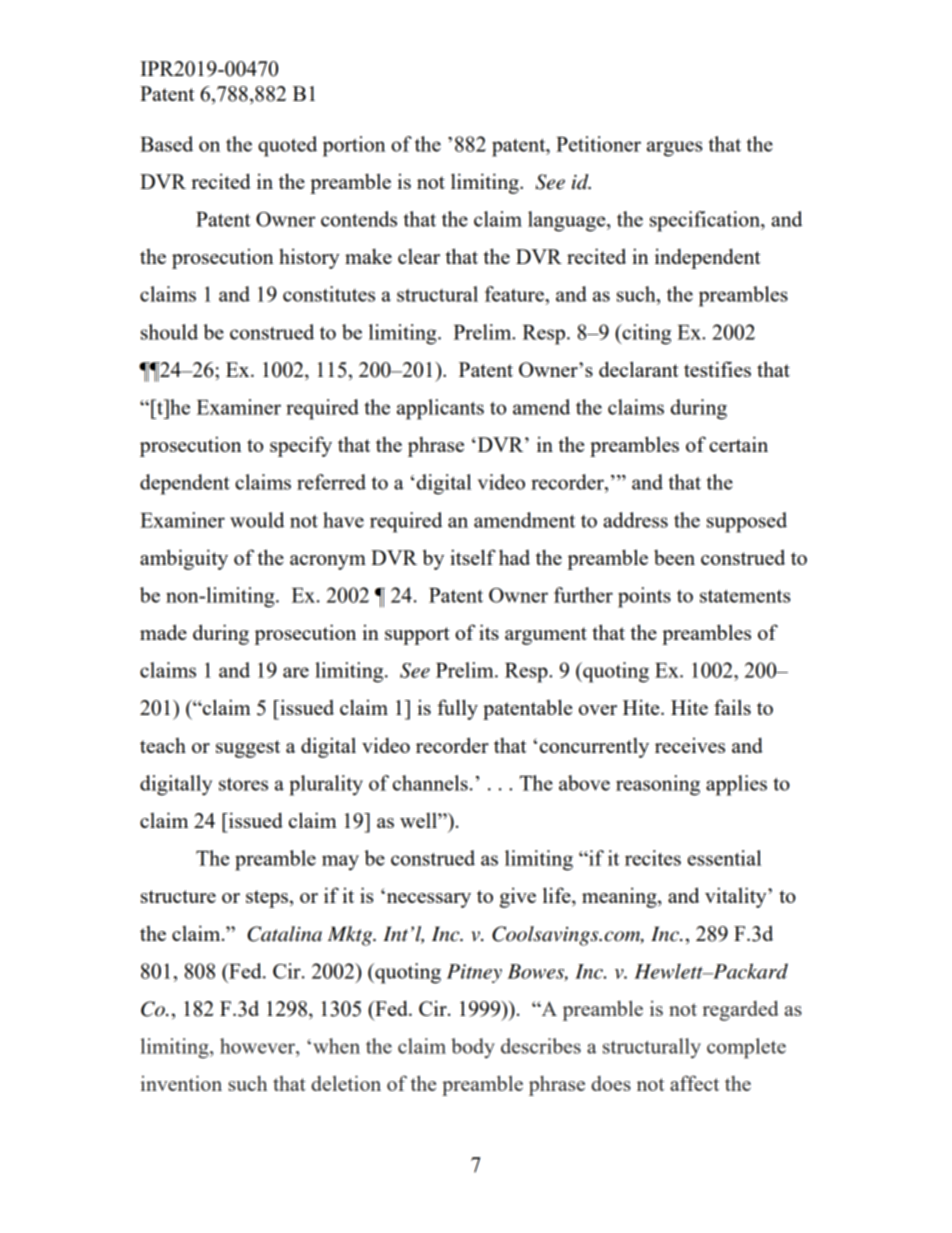  What do you see at coordinates (653, 858) in the document?
I see `recites` at bounding box center [653, 858].
